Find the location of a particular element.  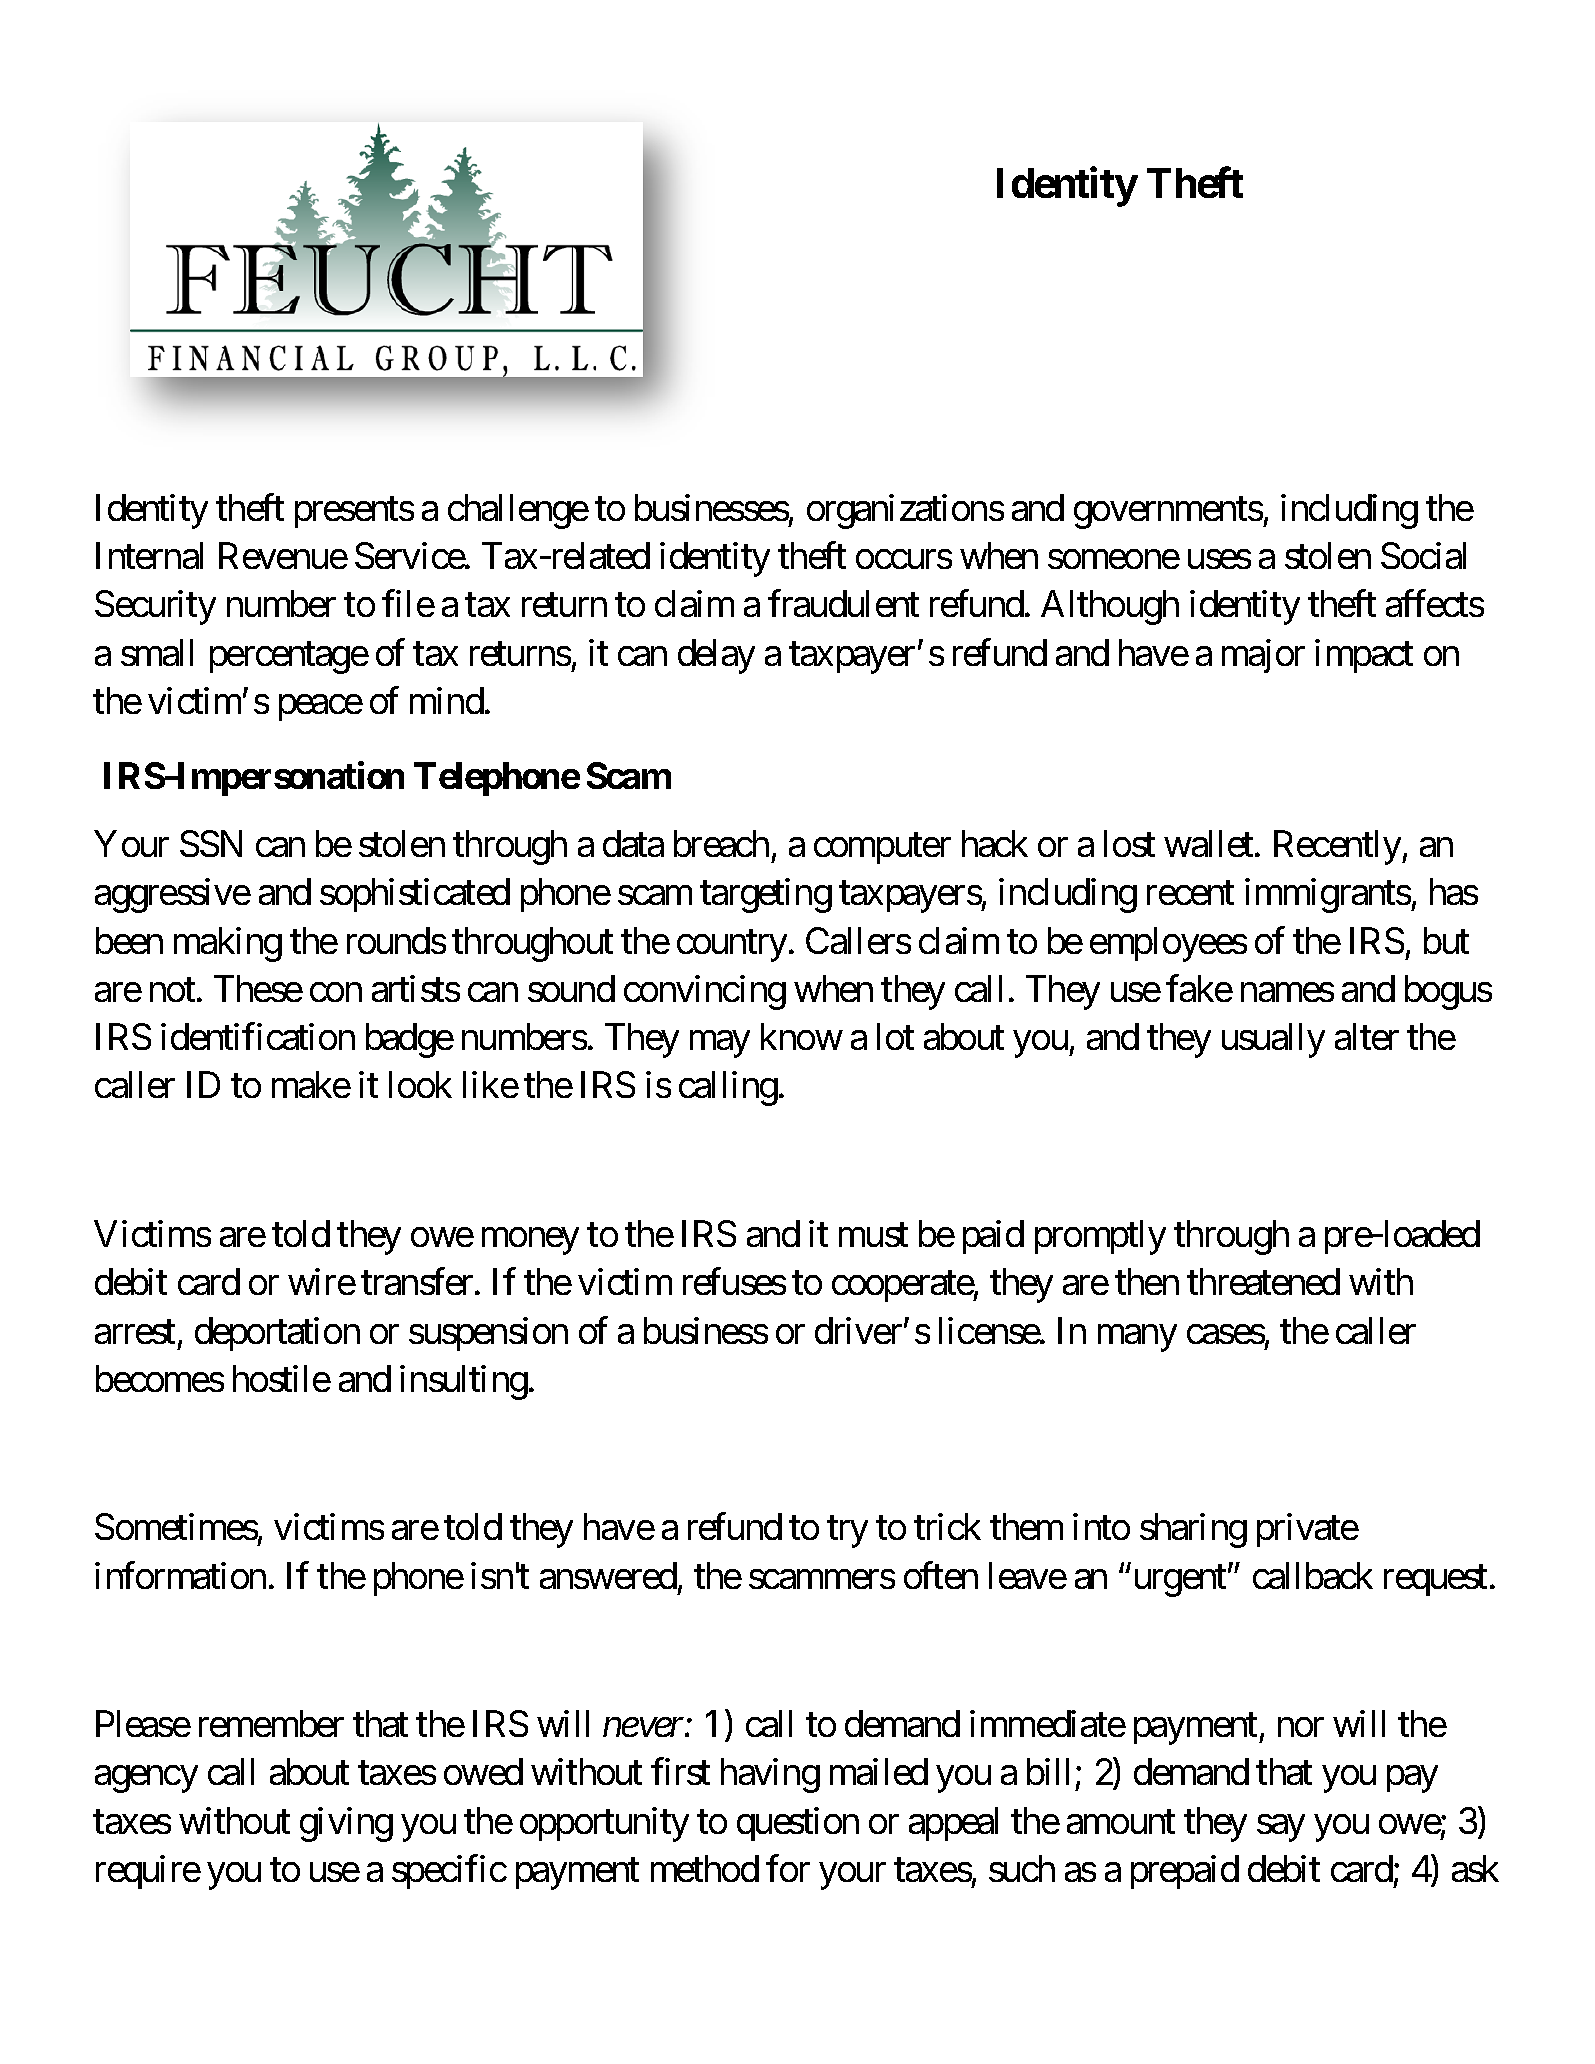

say is located at coordinates (1281, 1828).
